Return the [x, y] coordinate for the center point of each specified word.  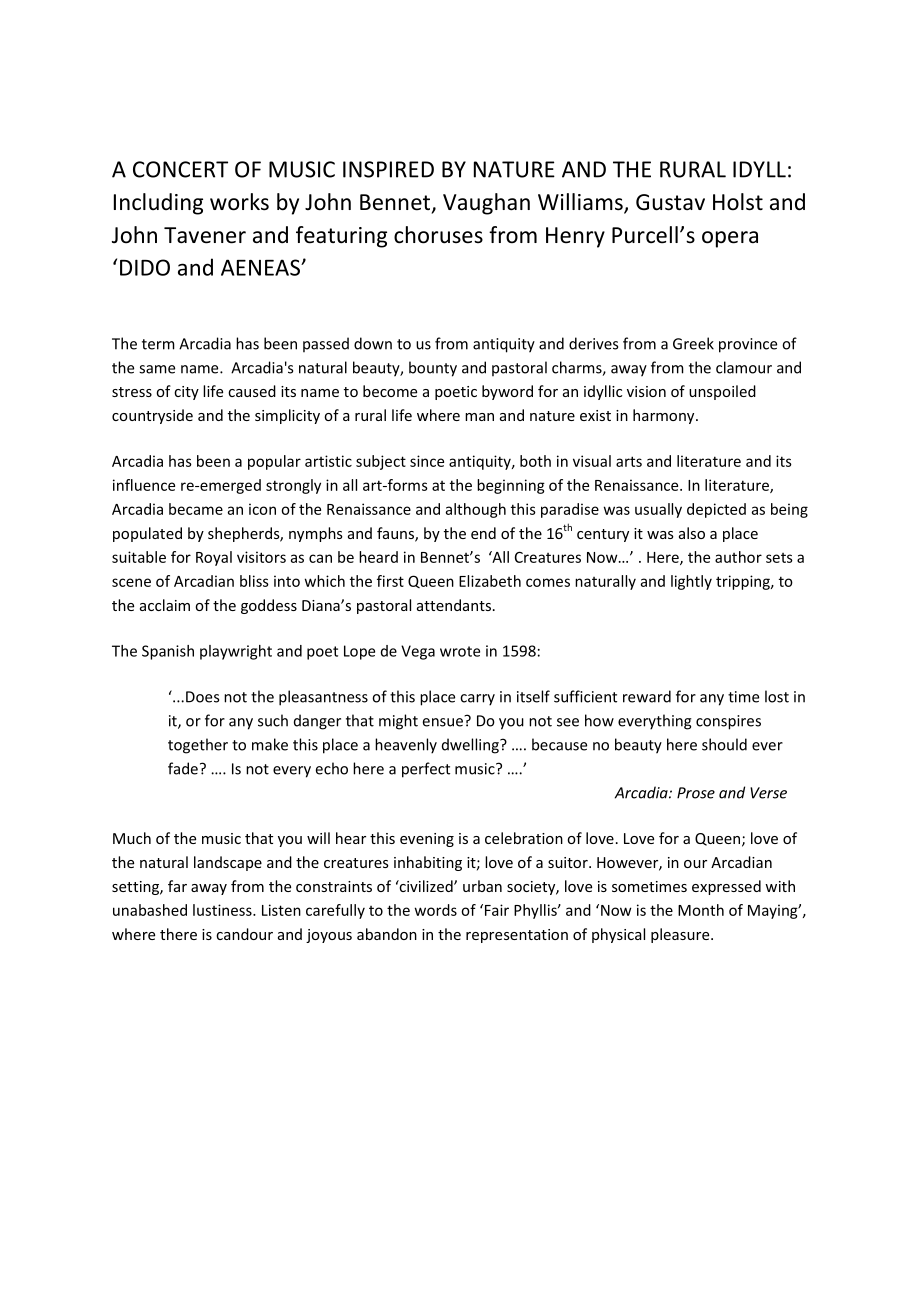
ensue [443, 722]
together [198, 746]
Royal [214, 558]
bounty [433, 369]
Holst [738, 202]
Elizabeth [490, 581]
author [738, 557]
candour [244, 934]
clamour [744, 367]
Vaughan [486, 204]
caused [252, 391]
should [724, 744]
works [239, 202]
